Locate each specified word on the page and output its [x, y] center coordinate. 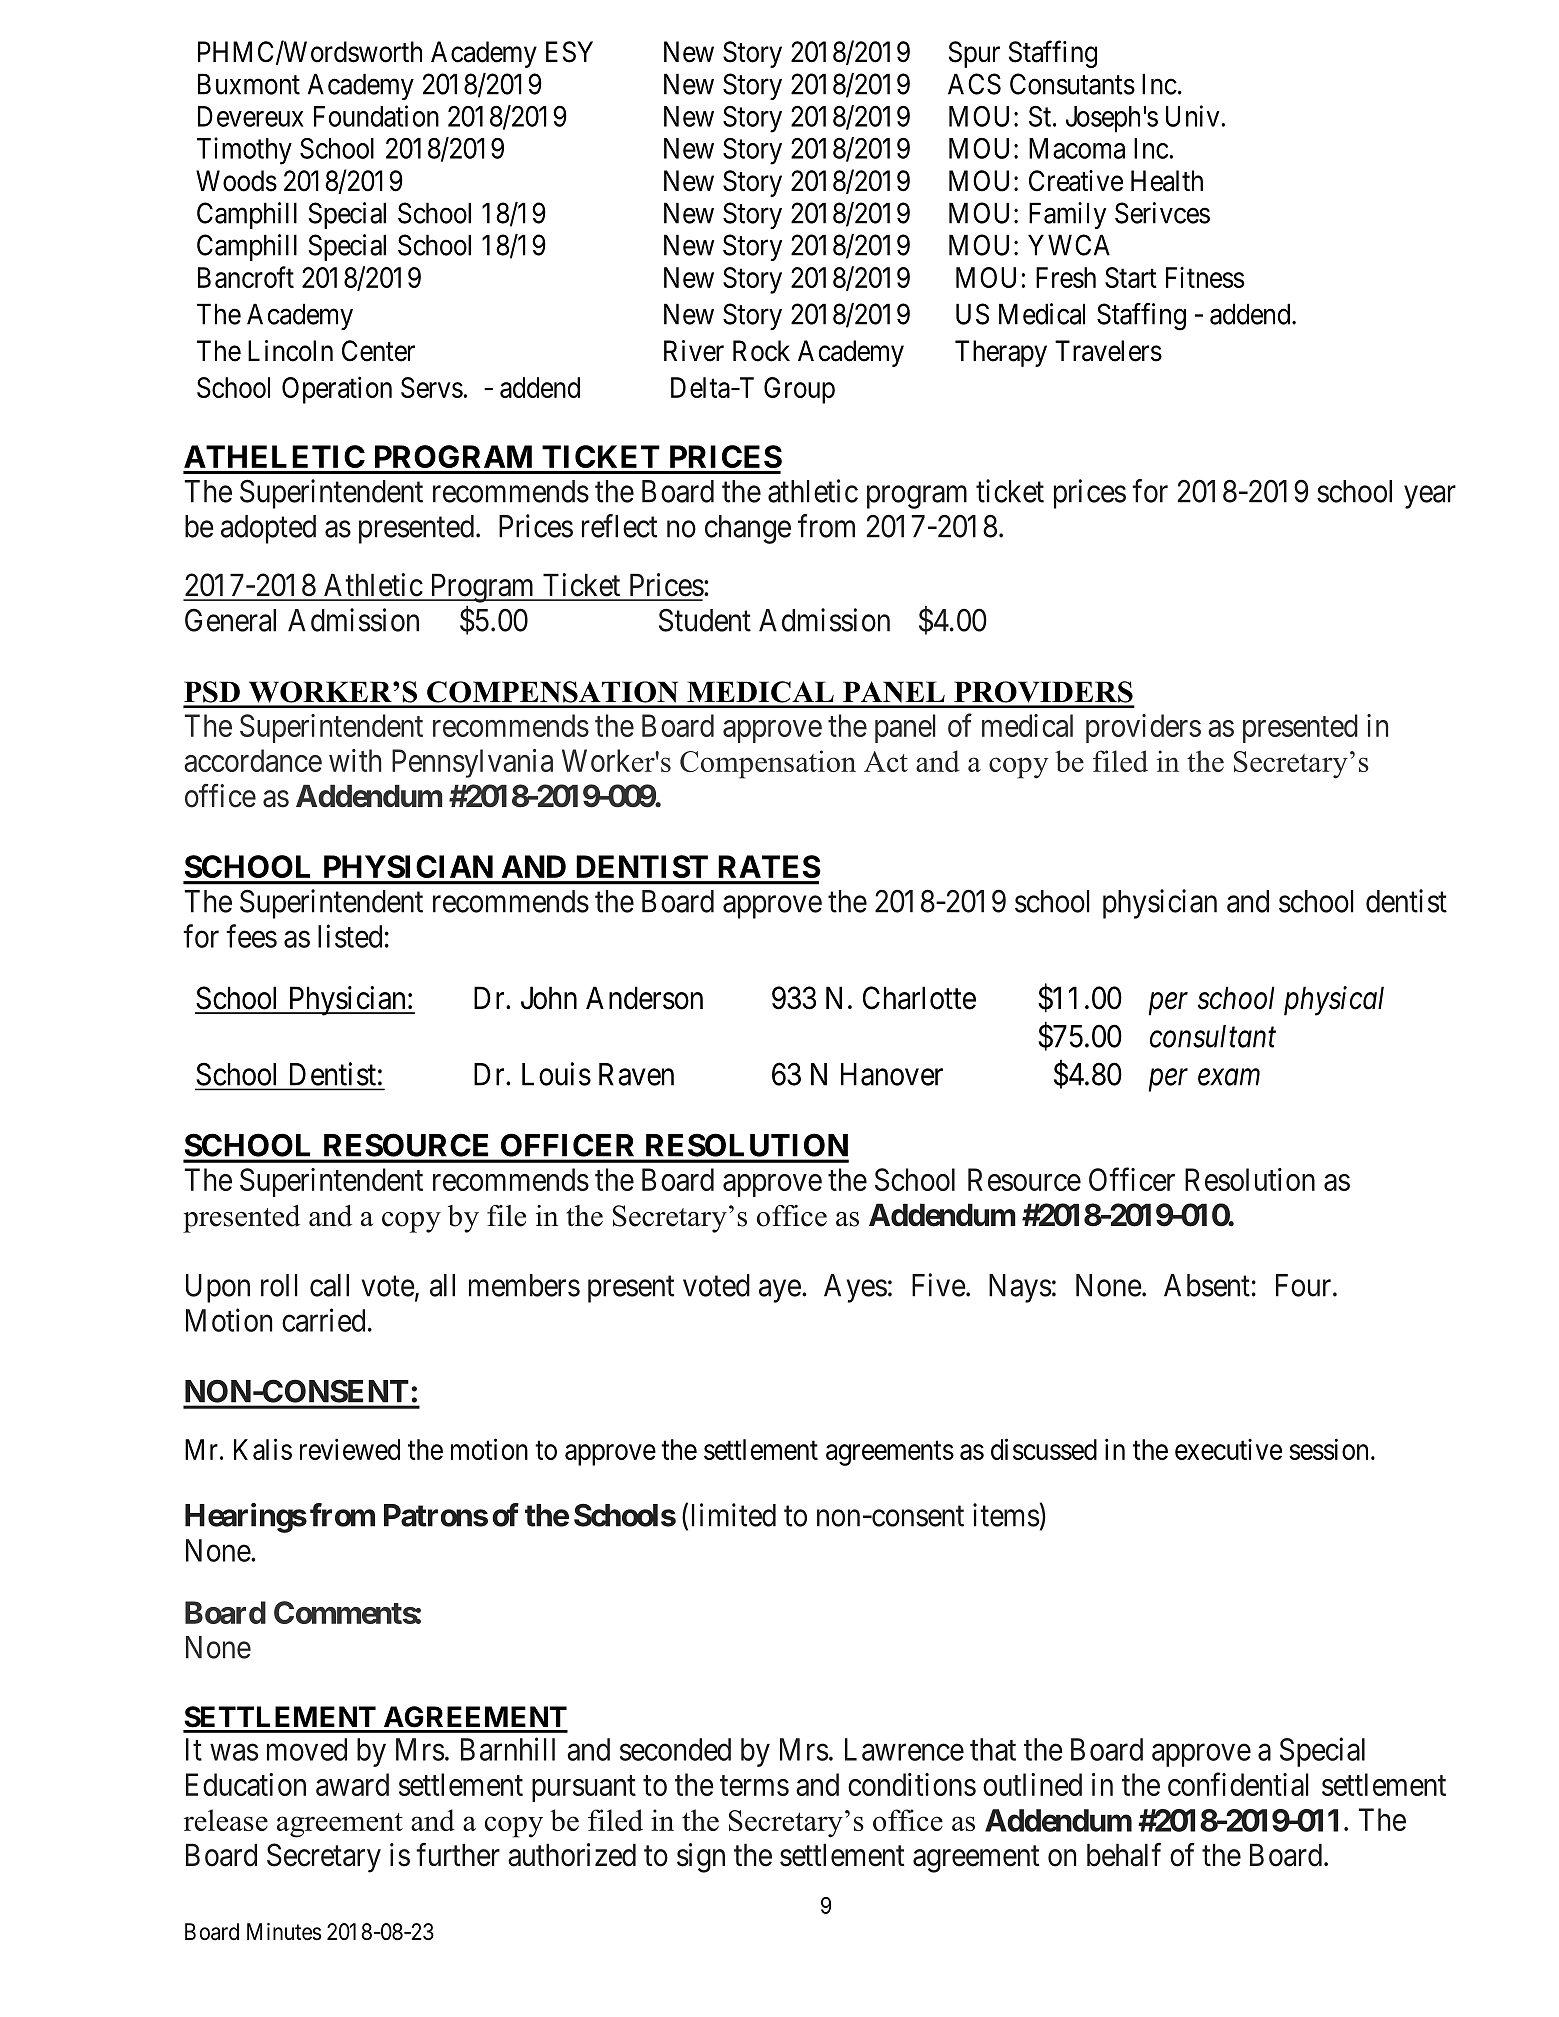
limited [734, 1515]
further [458, 1855]
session [1328, 1449]
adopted [268, 529]
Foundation [376, 116]
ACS [974, 84]
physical [1334, 1001]
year [1430, 497]
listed [350, 936]
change [748, 529]
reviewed [350, 1449]
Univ [1193, 116]
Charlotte [919, 998]
